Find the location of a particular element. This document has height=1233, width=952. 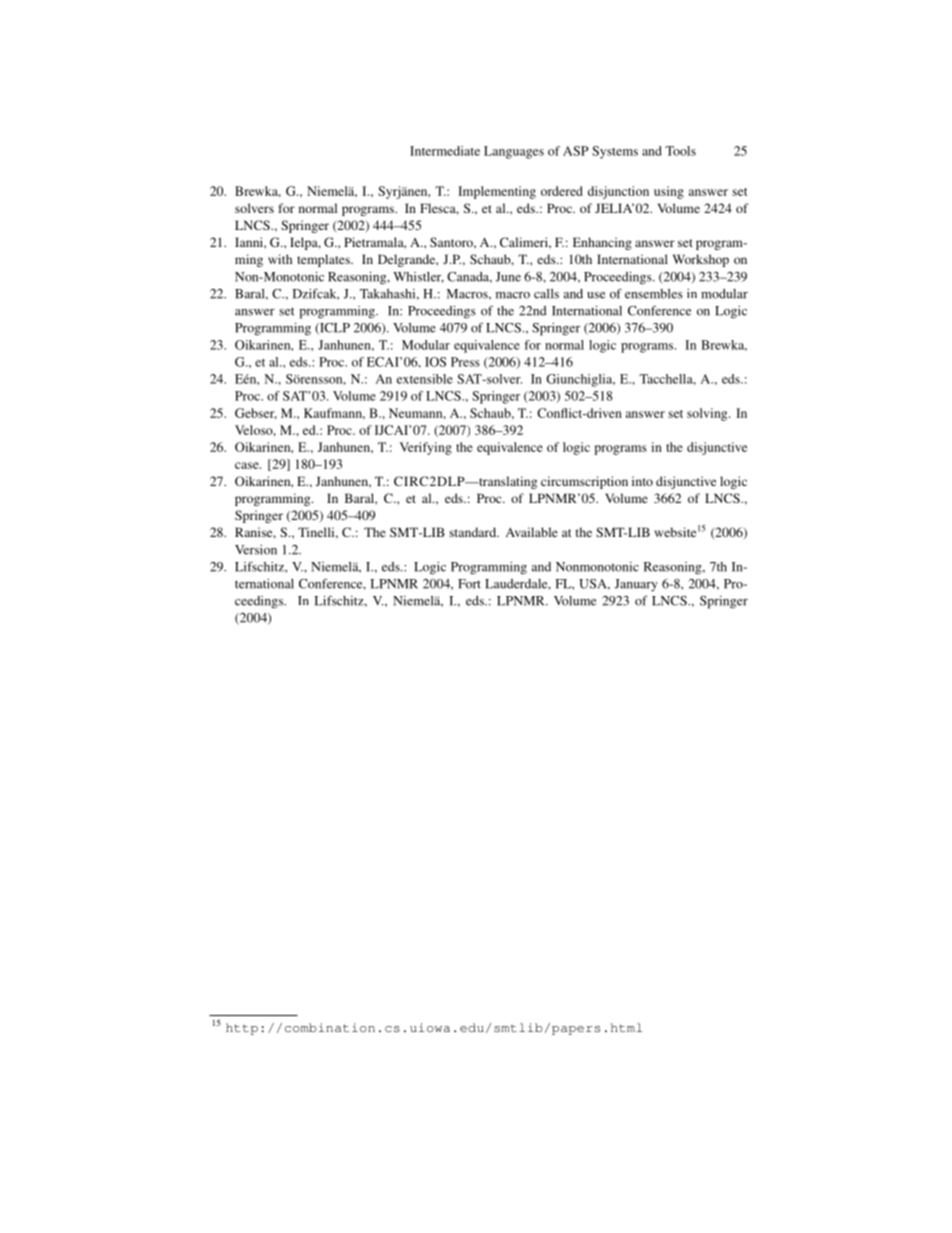

Fort is located at coordinates (469, 584).
